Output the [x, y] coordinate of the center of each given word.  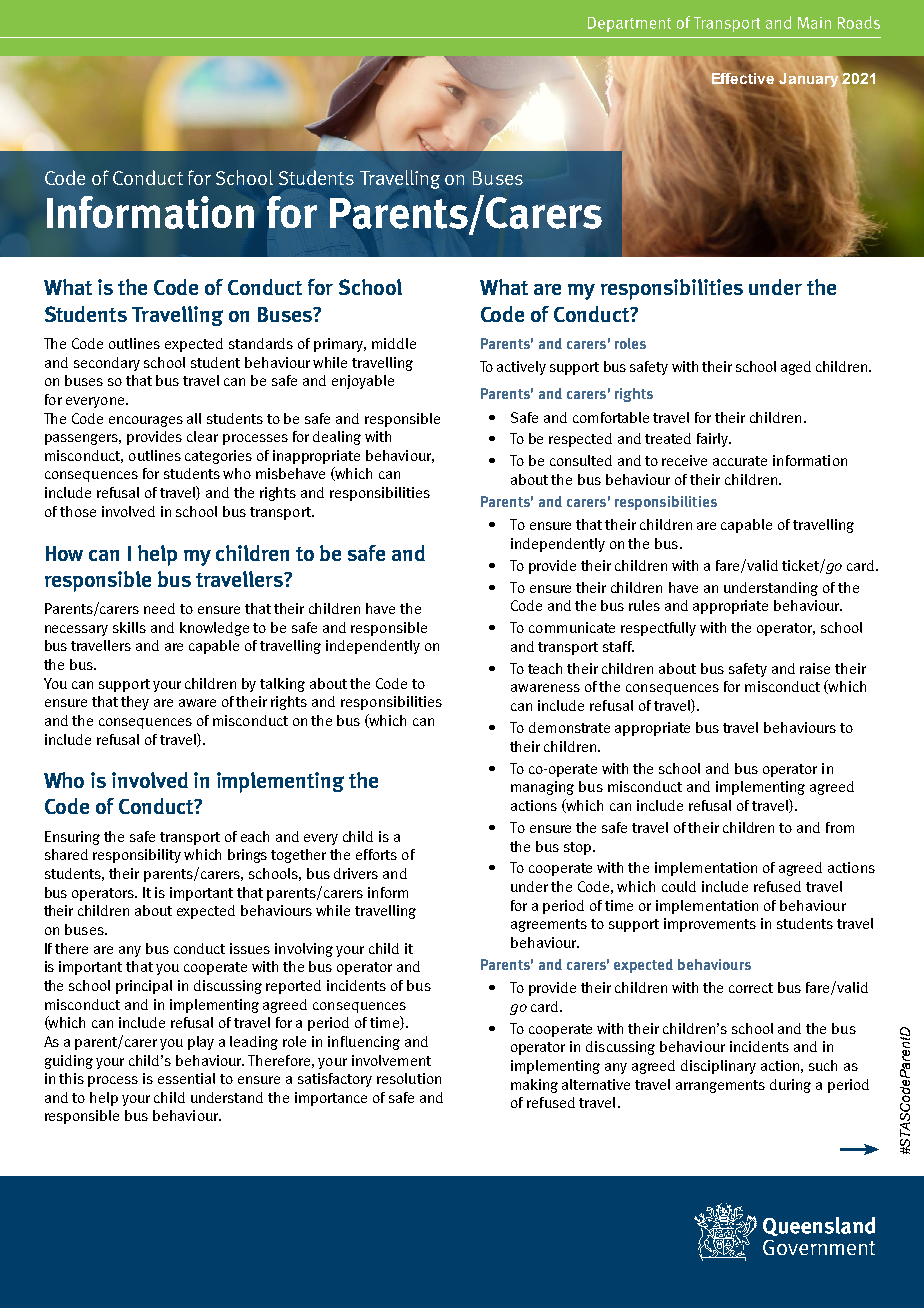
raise [815, 668]
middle [394, 343]
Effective [742, 80]
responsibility [137, 856]
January [808, 80]
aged [796, 368]
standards [261, 343]
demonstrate [569, 727]
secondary [107, 364]
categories [218, 457]
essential [186, 1078]
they [135, 703]
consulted [581, 460]
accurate [740, 461]
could [679, 886]
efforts [376, 854]
